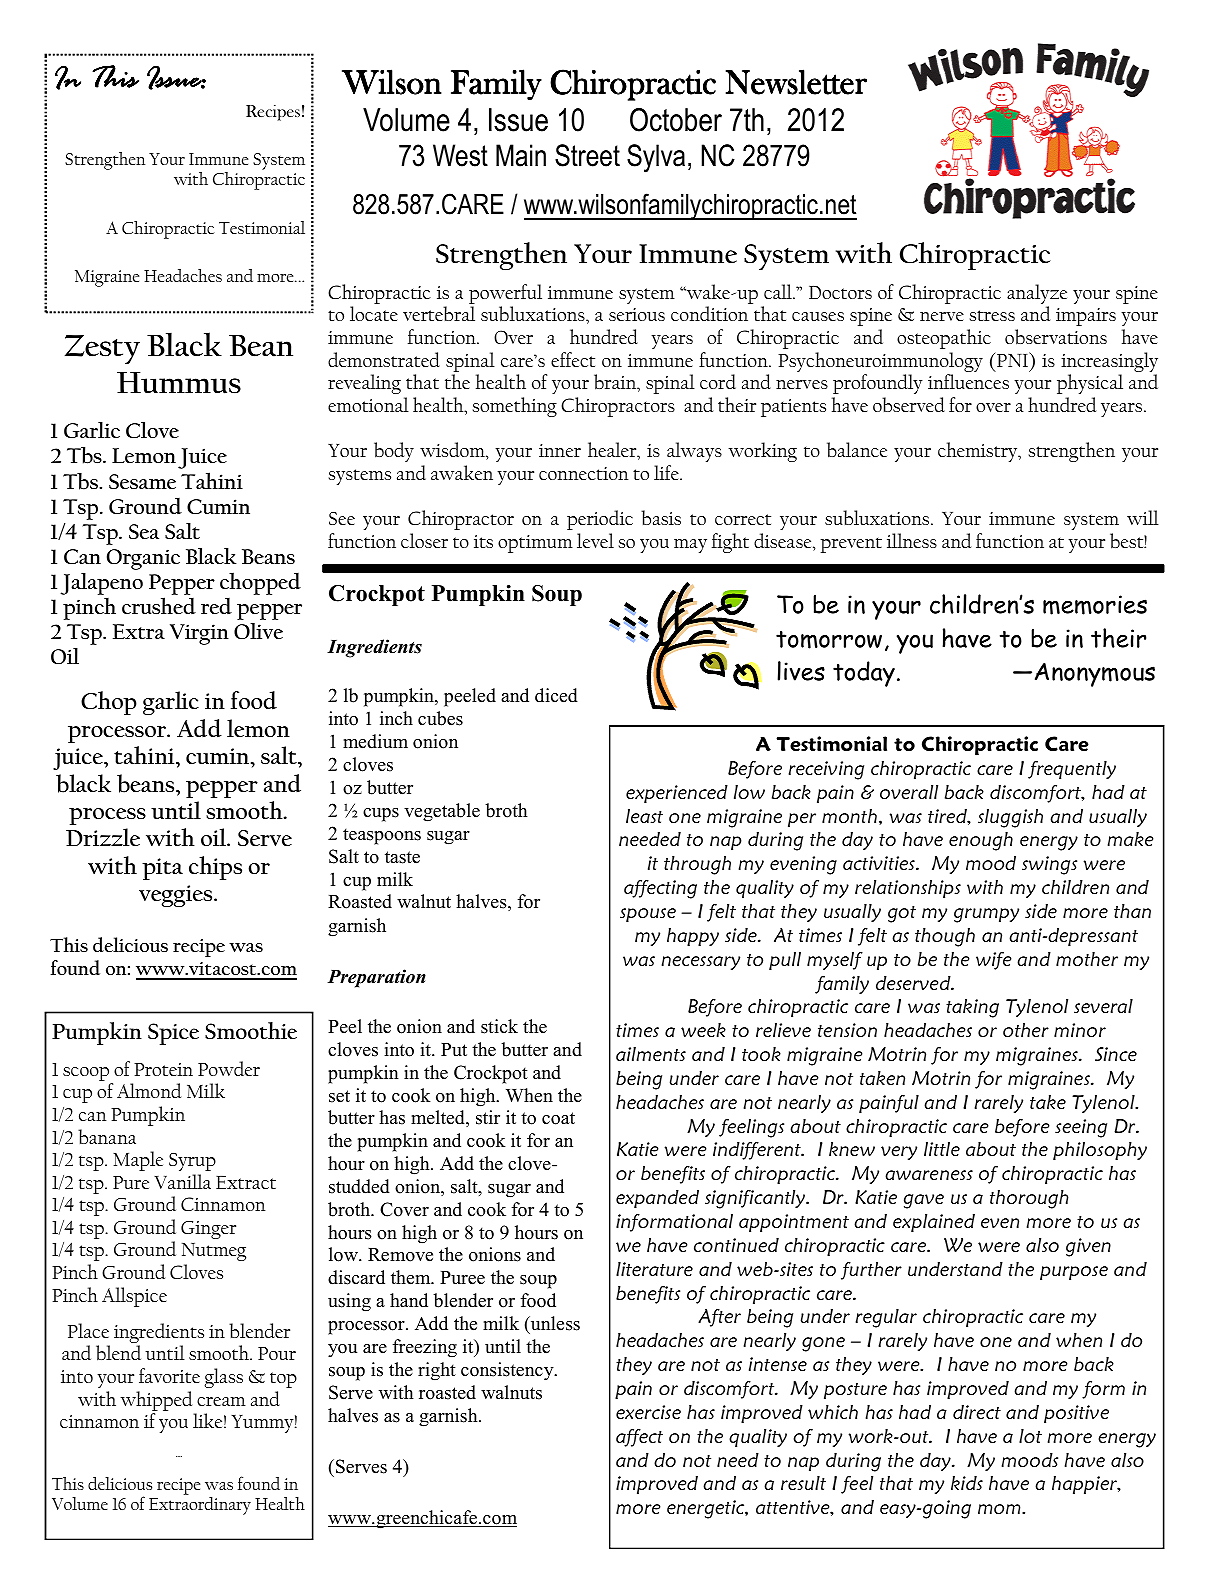  Describe the element at coordinates (229, 1068) in the screenshot. I see `Powder` at that location.
